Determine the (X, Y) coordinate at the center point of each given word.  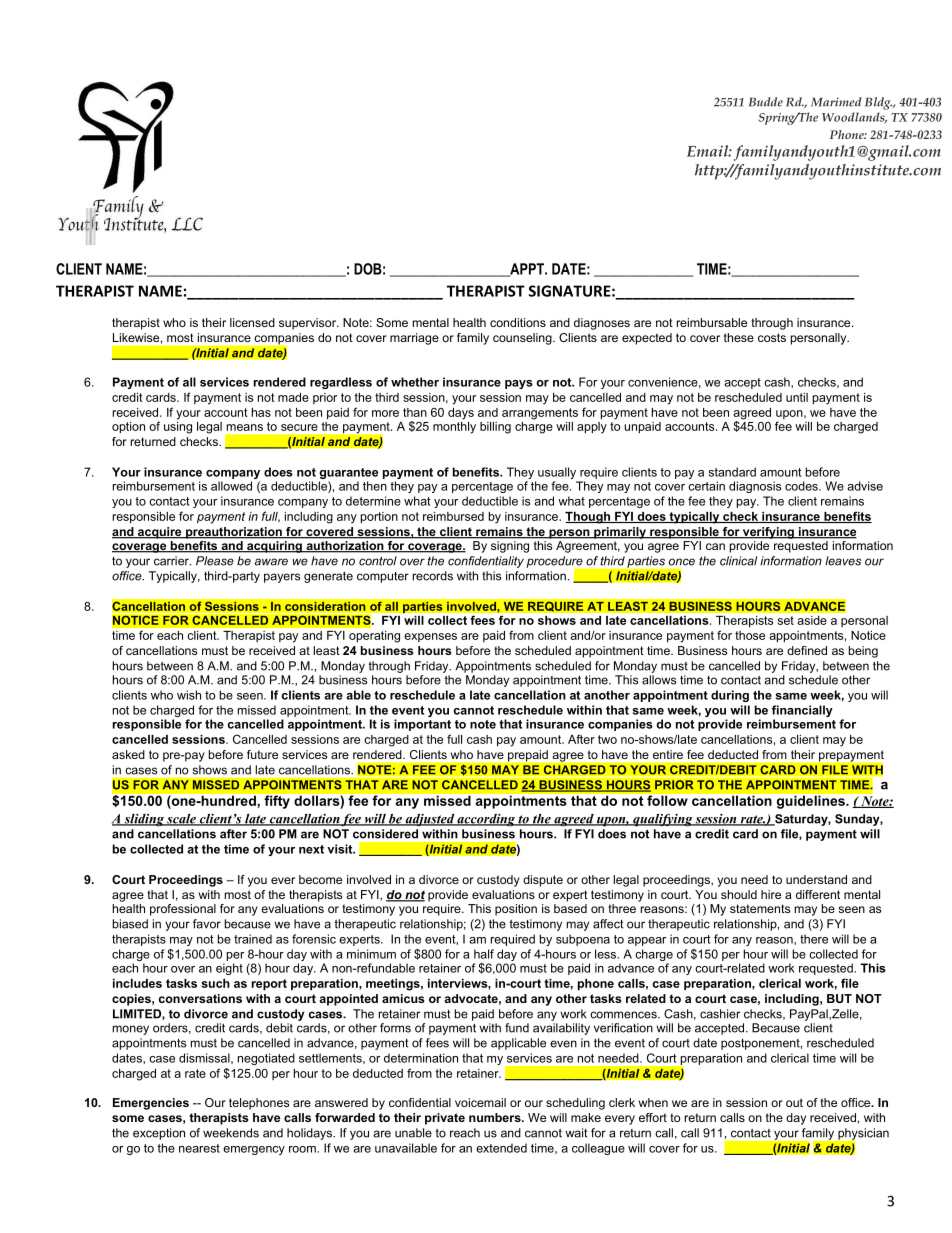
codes (802, 486)
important (422, 725)
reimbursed (453, 516)
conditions (518, 322)
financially (802, 712)
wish (189, 695)
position (516, 910)
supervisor (309, 324)
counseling (523, 339)
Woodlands (854, 118)
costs (772, 337)
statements (760, 908)
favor (207, 924)
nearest (199, 1148)
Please (215, 561)
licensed (252, 322)
